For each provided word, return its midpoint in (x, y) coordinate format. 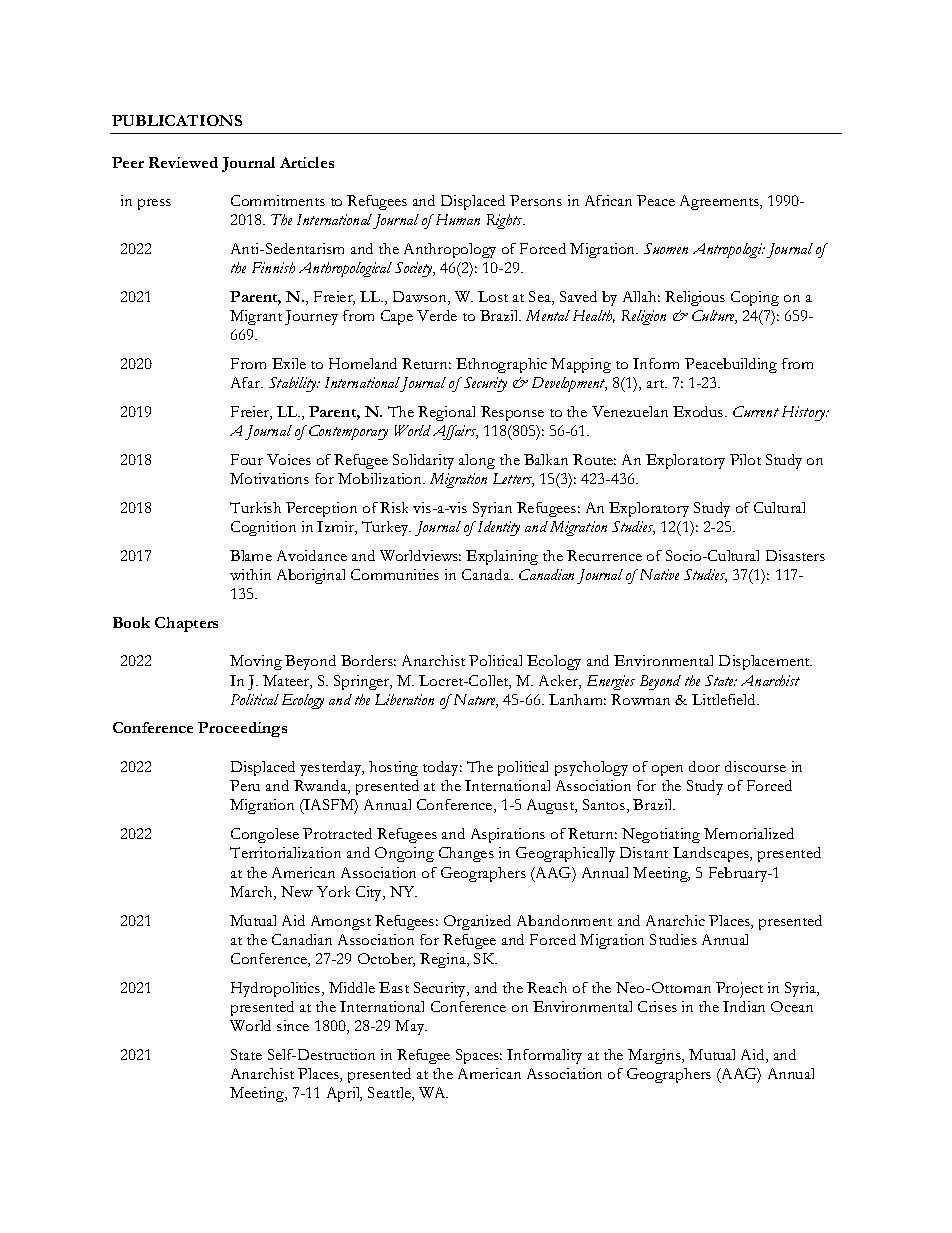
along (477, 461)
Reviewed (183, 162)
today (442, 768)
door (704, 766)
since (293, 1025)
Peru (245, 785)
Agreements (720, 202)
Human (456, 219)
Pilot (745, 459)
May (411, 1027)
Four (247, 459)
